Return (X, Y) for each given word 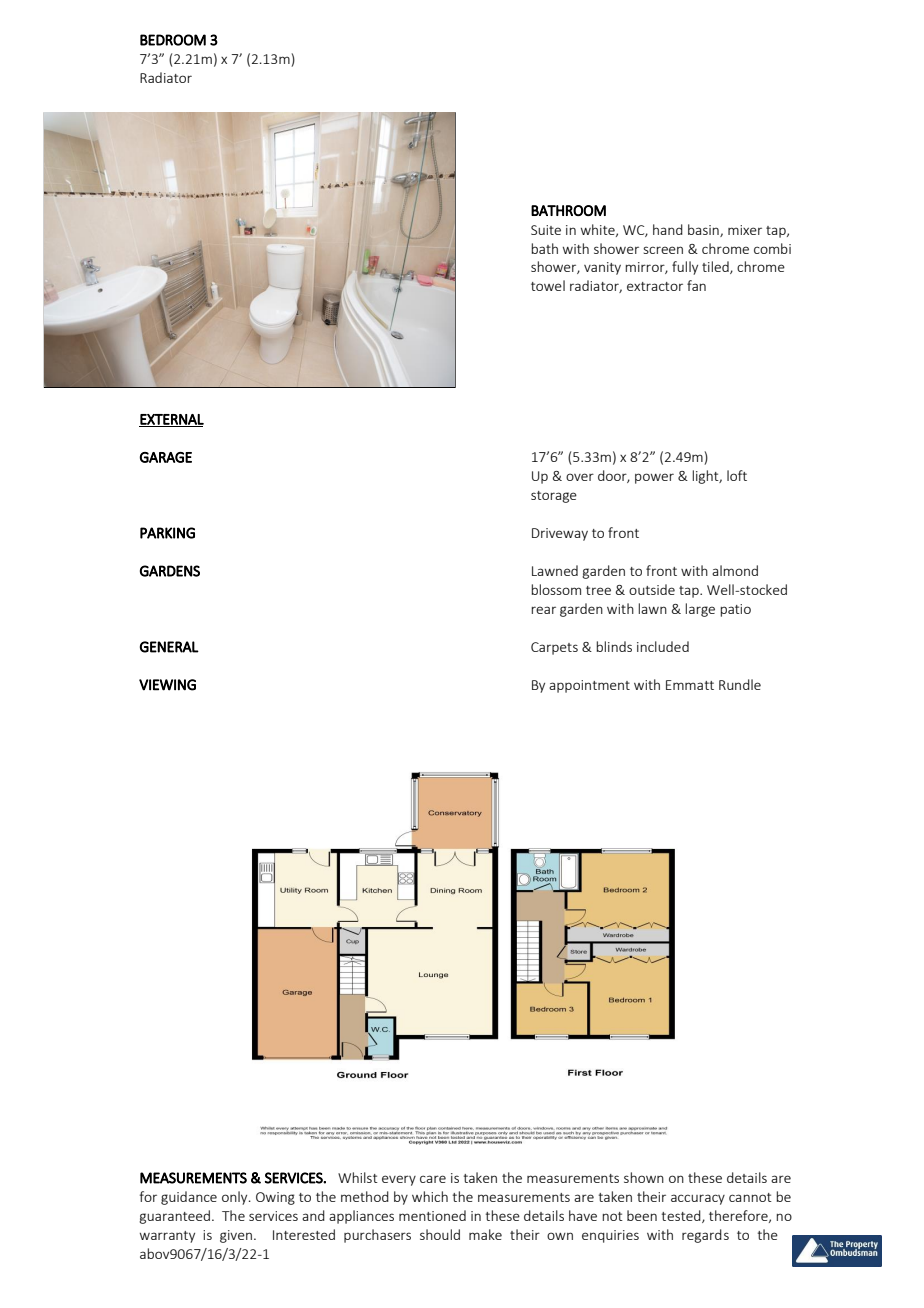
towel (548, 285)
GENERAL (169, 647)
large (700, 610)
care (433, 1179)
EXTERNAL (171, 420)
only (236, 1198)
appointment (589, 686)
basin (704, 230)
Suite (546, 230)
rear (543, 610)
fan (696, 285)
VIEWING (167, 685)
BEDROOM (173, 40)
